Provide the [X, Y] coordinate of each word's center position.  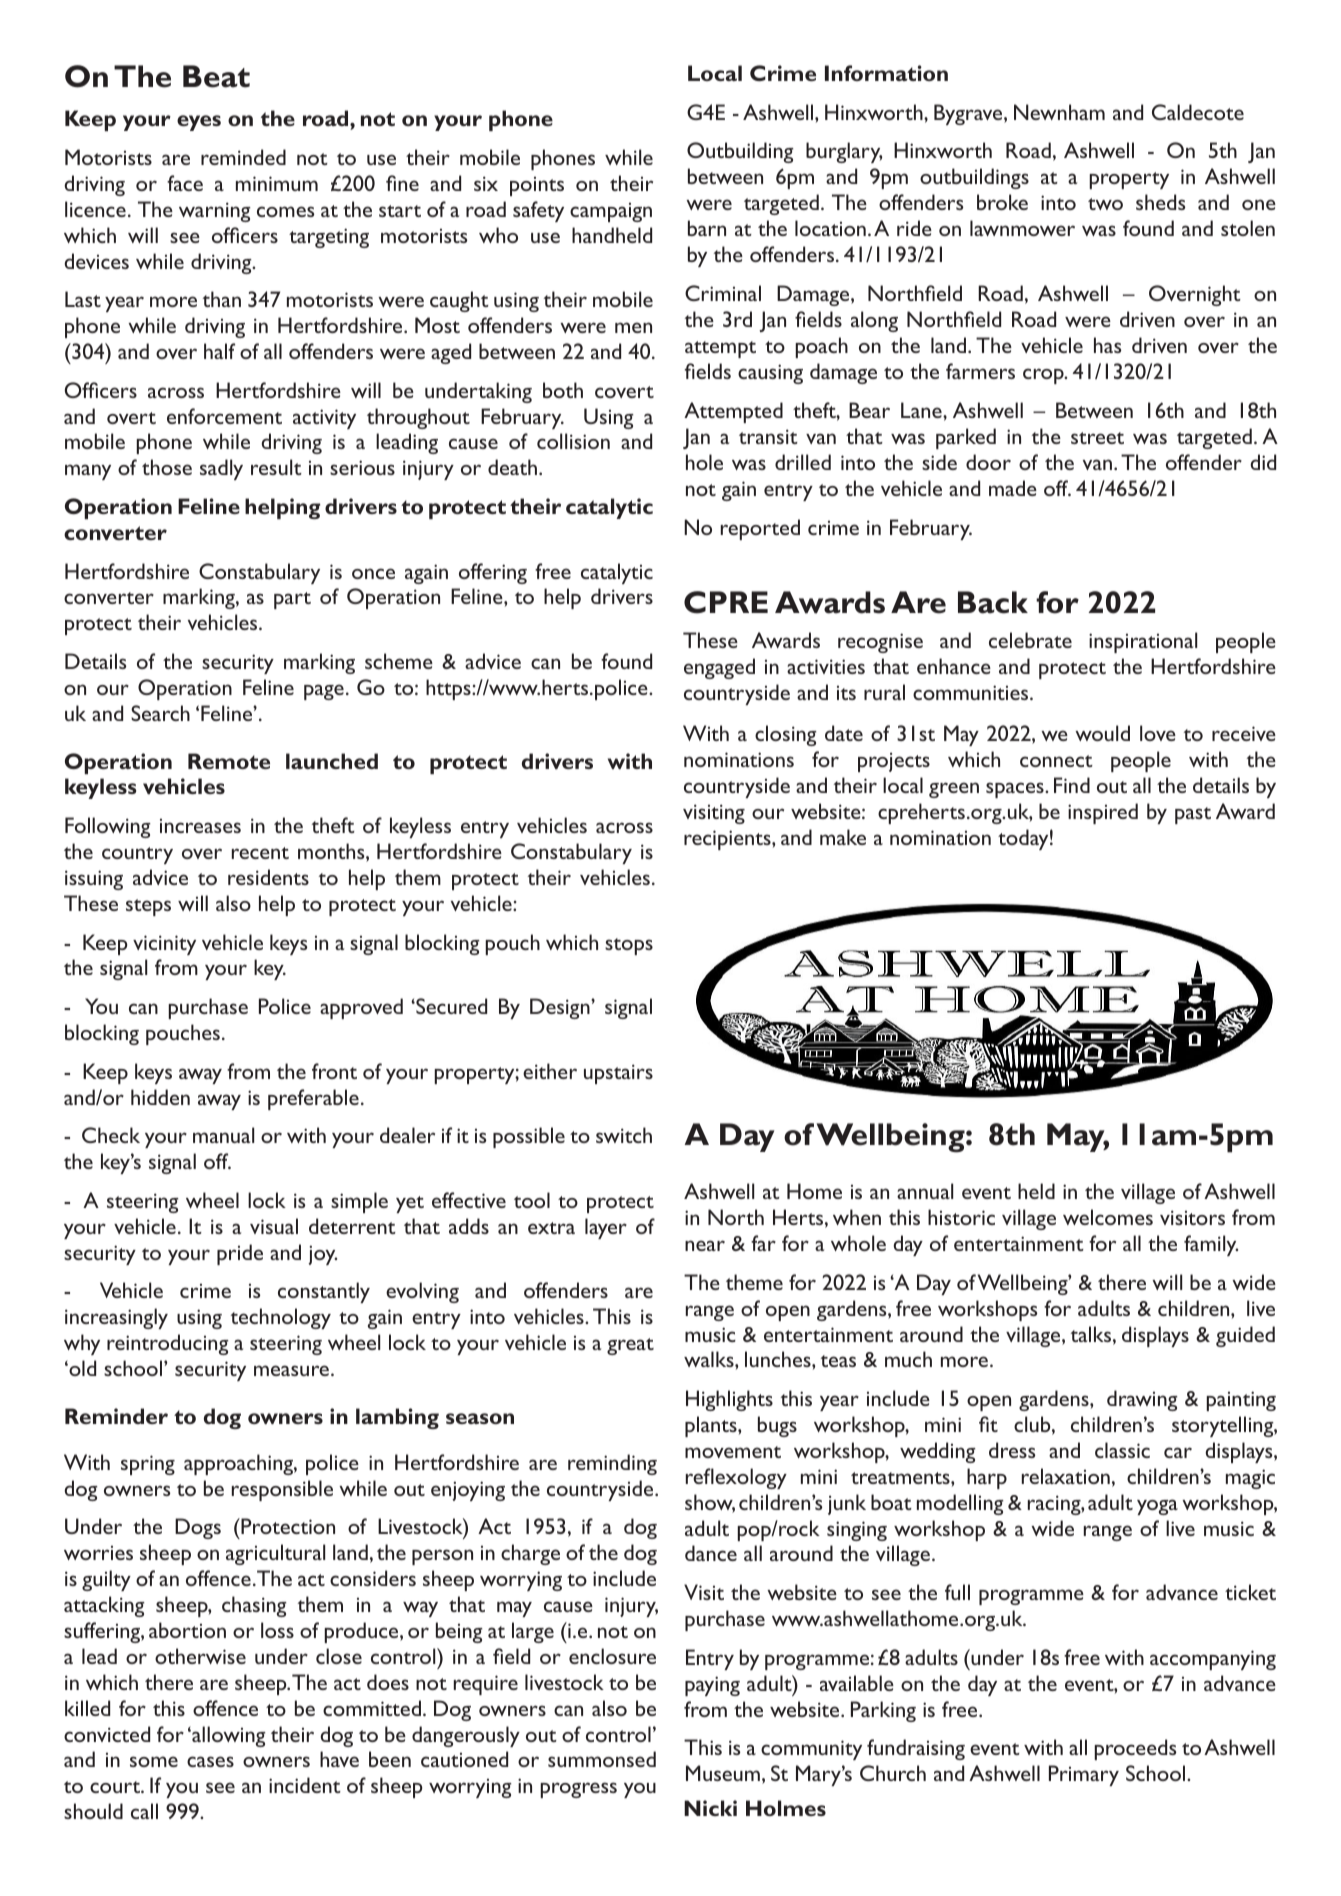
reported [760, 529]
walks [710, 1359]
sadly [221, 469]
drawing [1142, 1400]
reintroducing [168, 1344]
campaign [611, 212]
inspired [1103, 813]
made [1013, 488]
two [1105, 204]
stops [629, 946]
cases [210, 1761]
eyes [199, 123]
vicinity [164, 945]
